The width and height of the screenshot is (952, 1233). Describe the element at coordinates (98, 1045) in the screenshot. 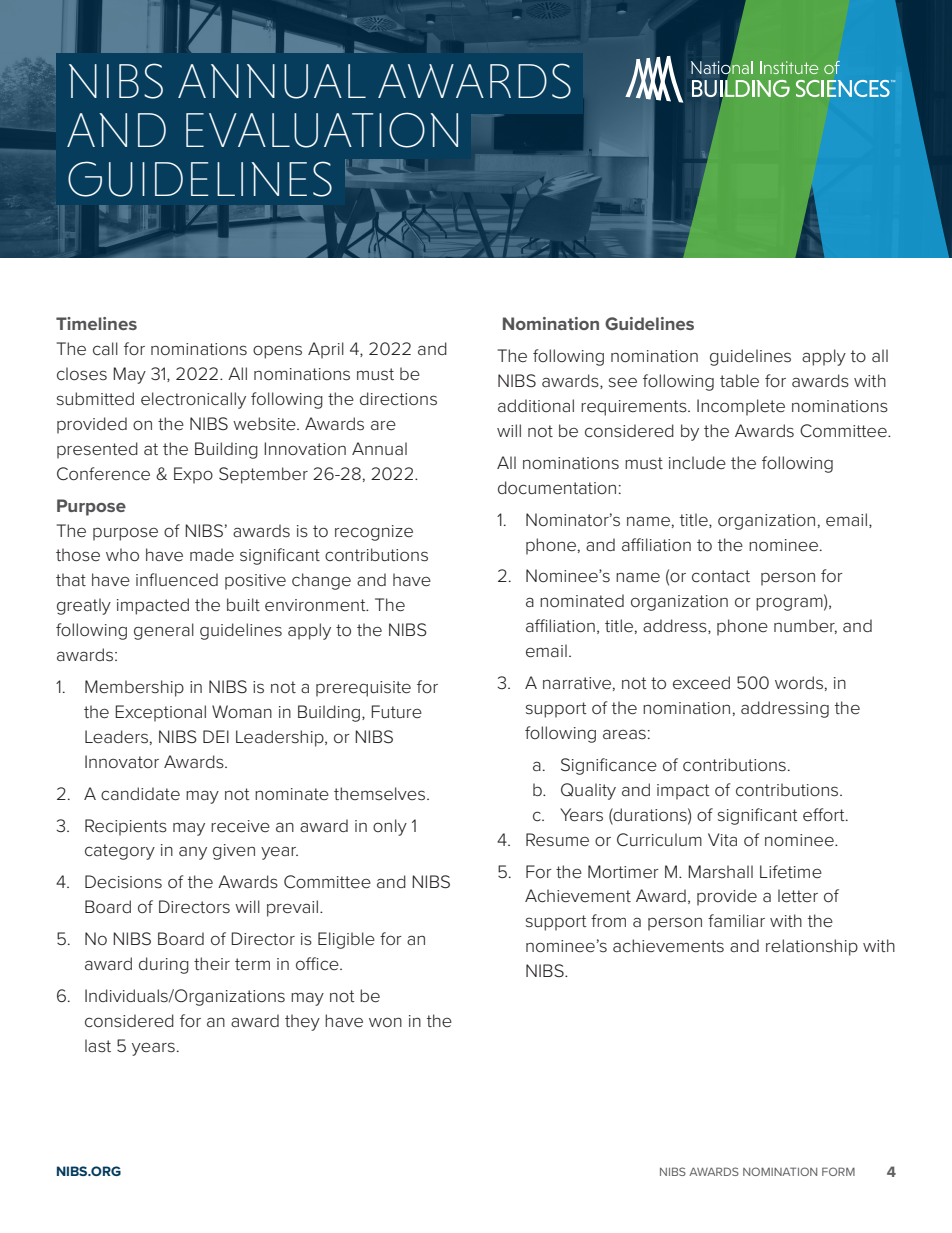

I see `last` at that location.
